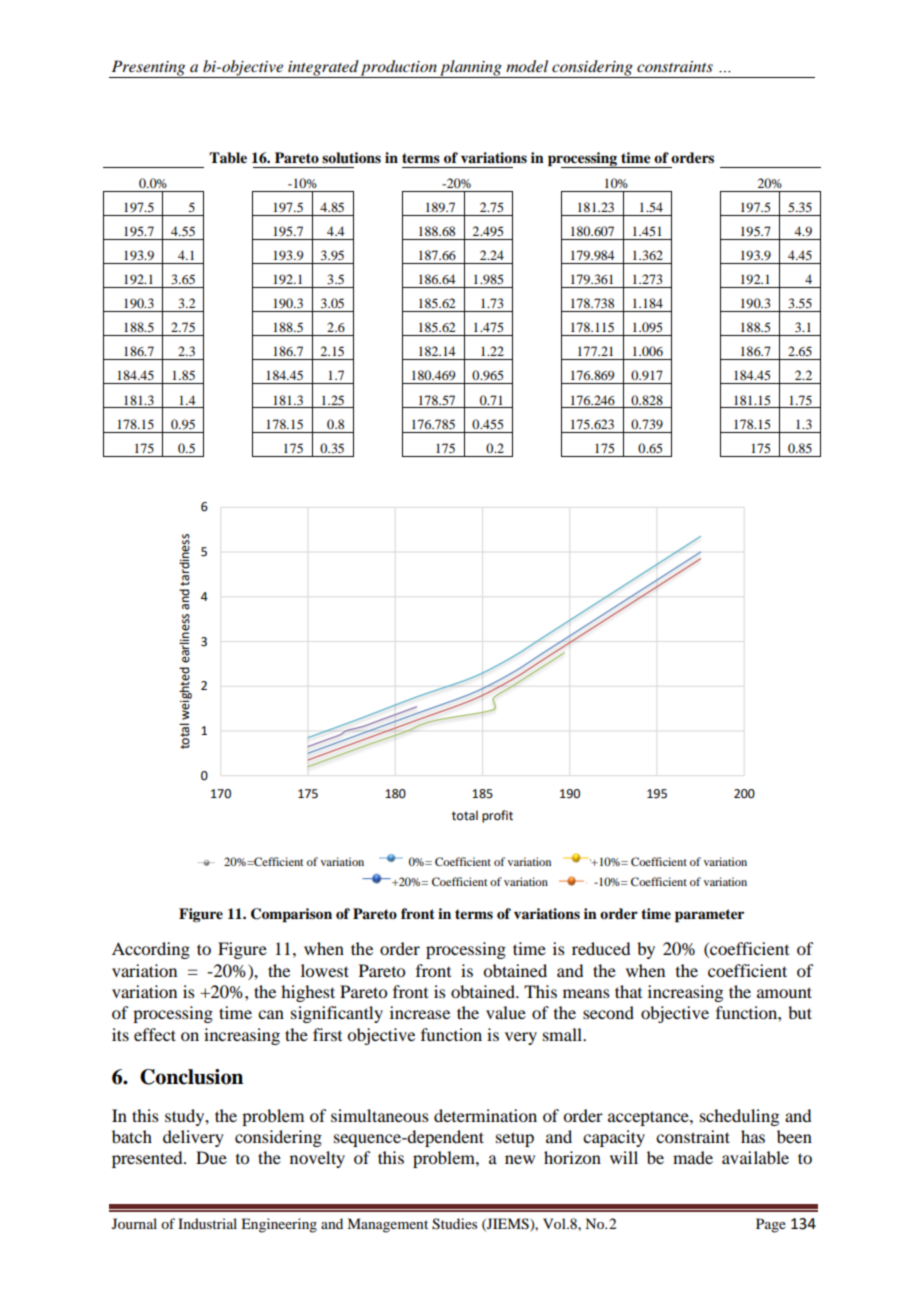 The image size is (924, 1308). Describe the element at coordinates (497, 816) in the screenshot. I see `profit` at that location.
